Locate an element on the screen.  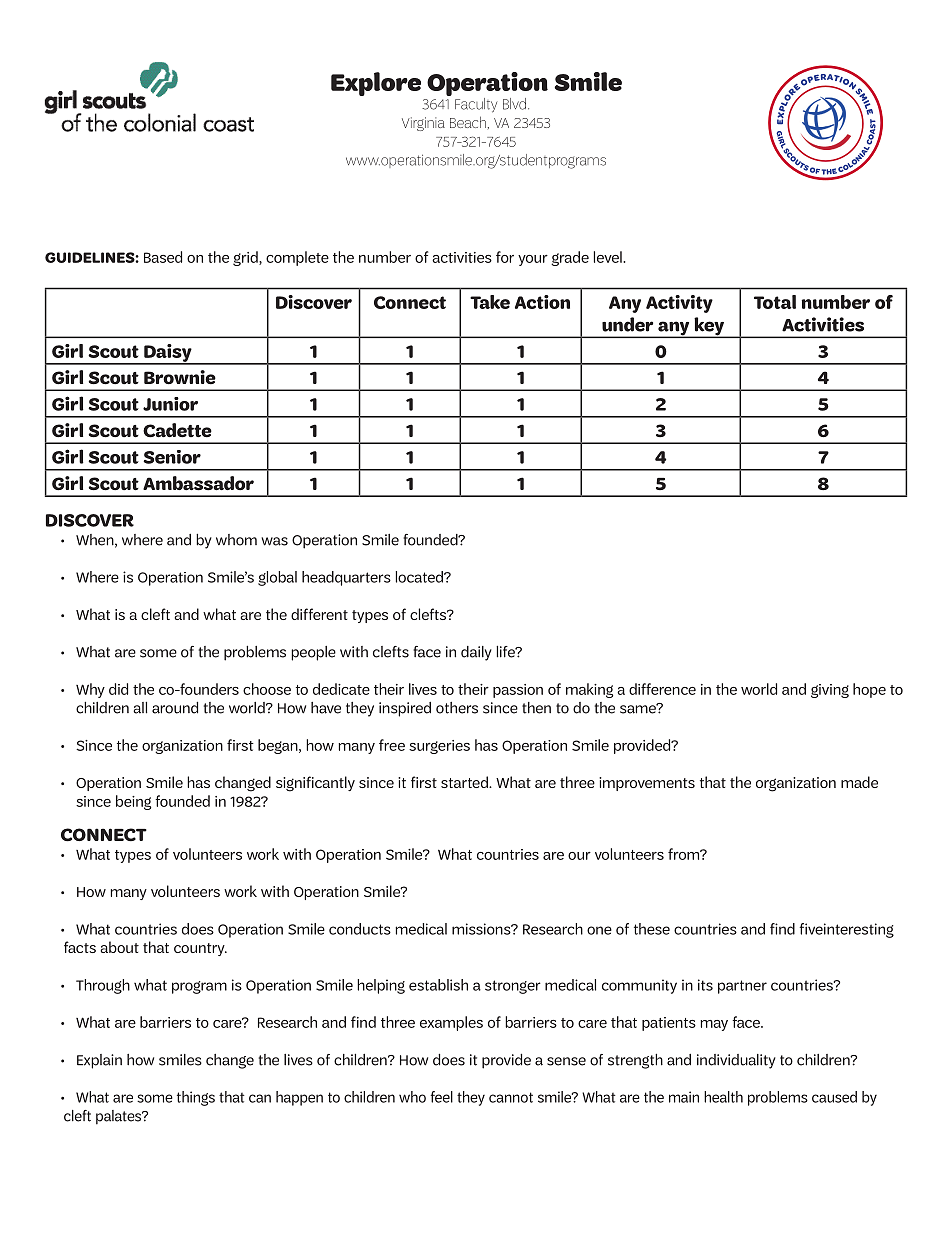
daily is located at coordinates (476, 653).
